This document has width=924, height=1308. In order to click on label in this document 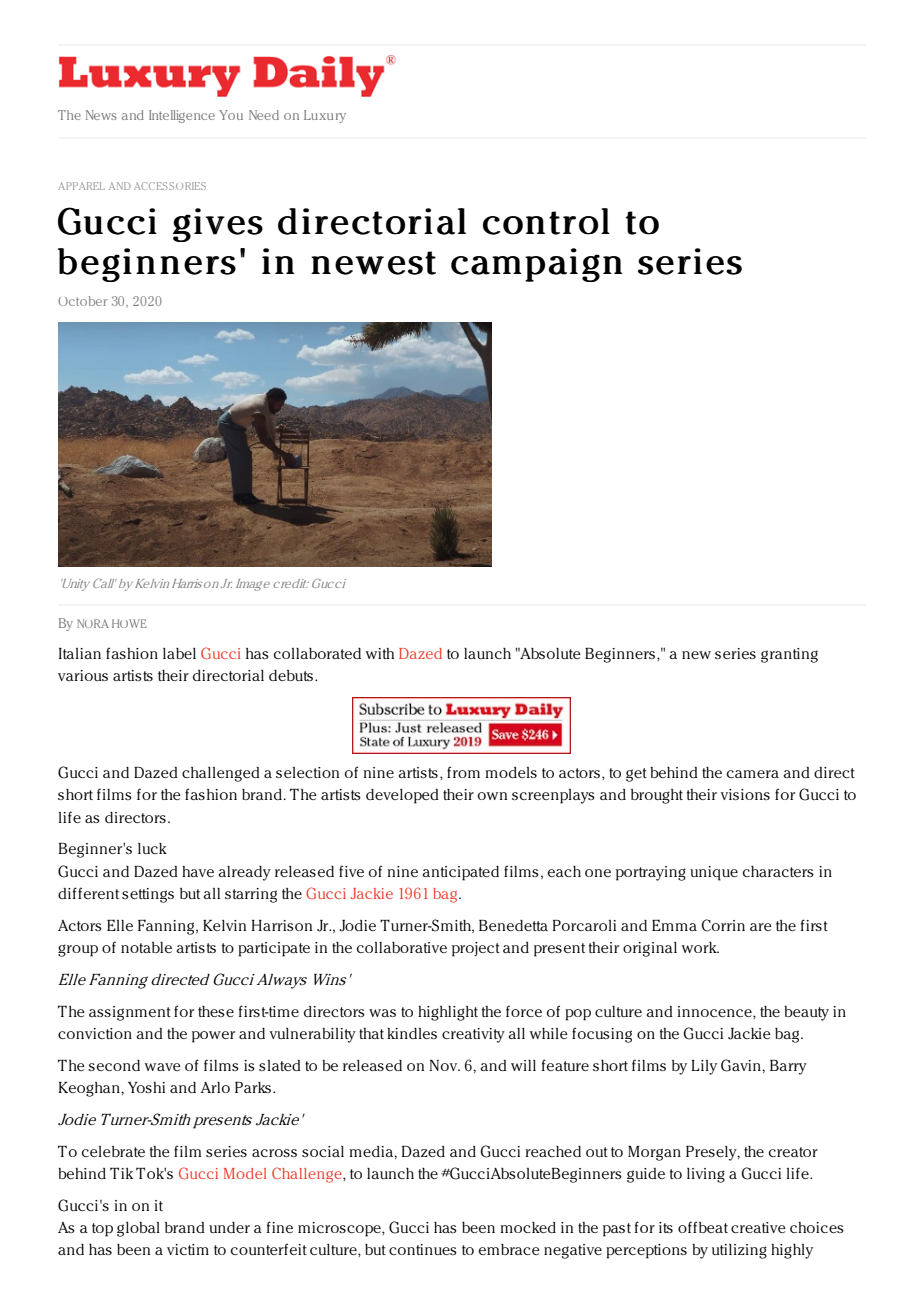, I will do `click(179, 653)`.
